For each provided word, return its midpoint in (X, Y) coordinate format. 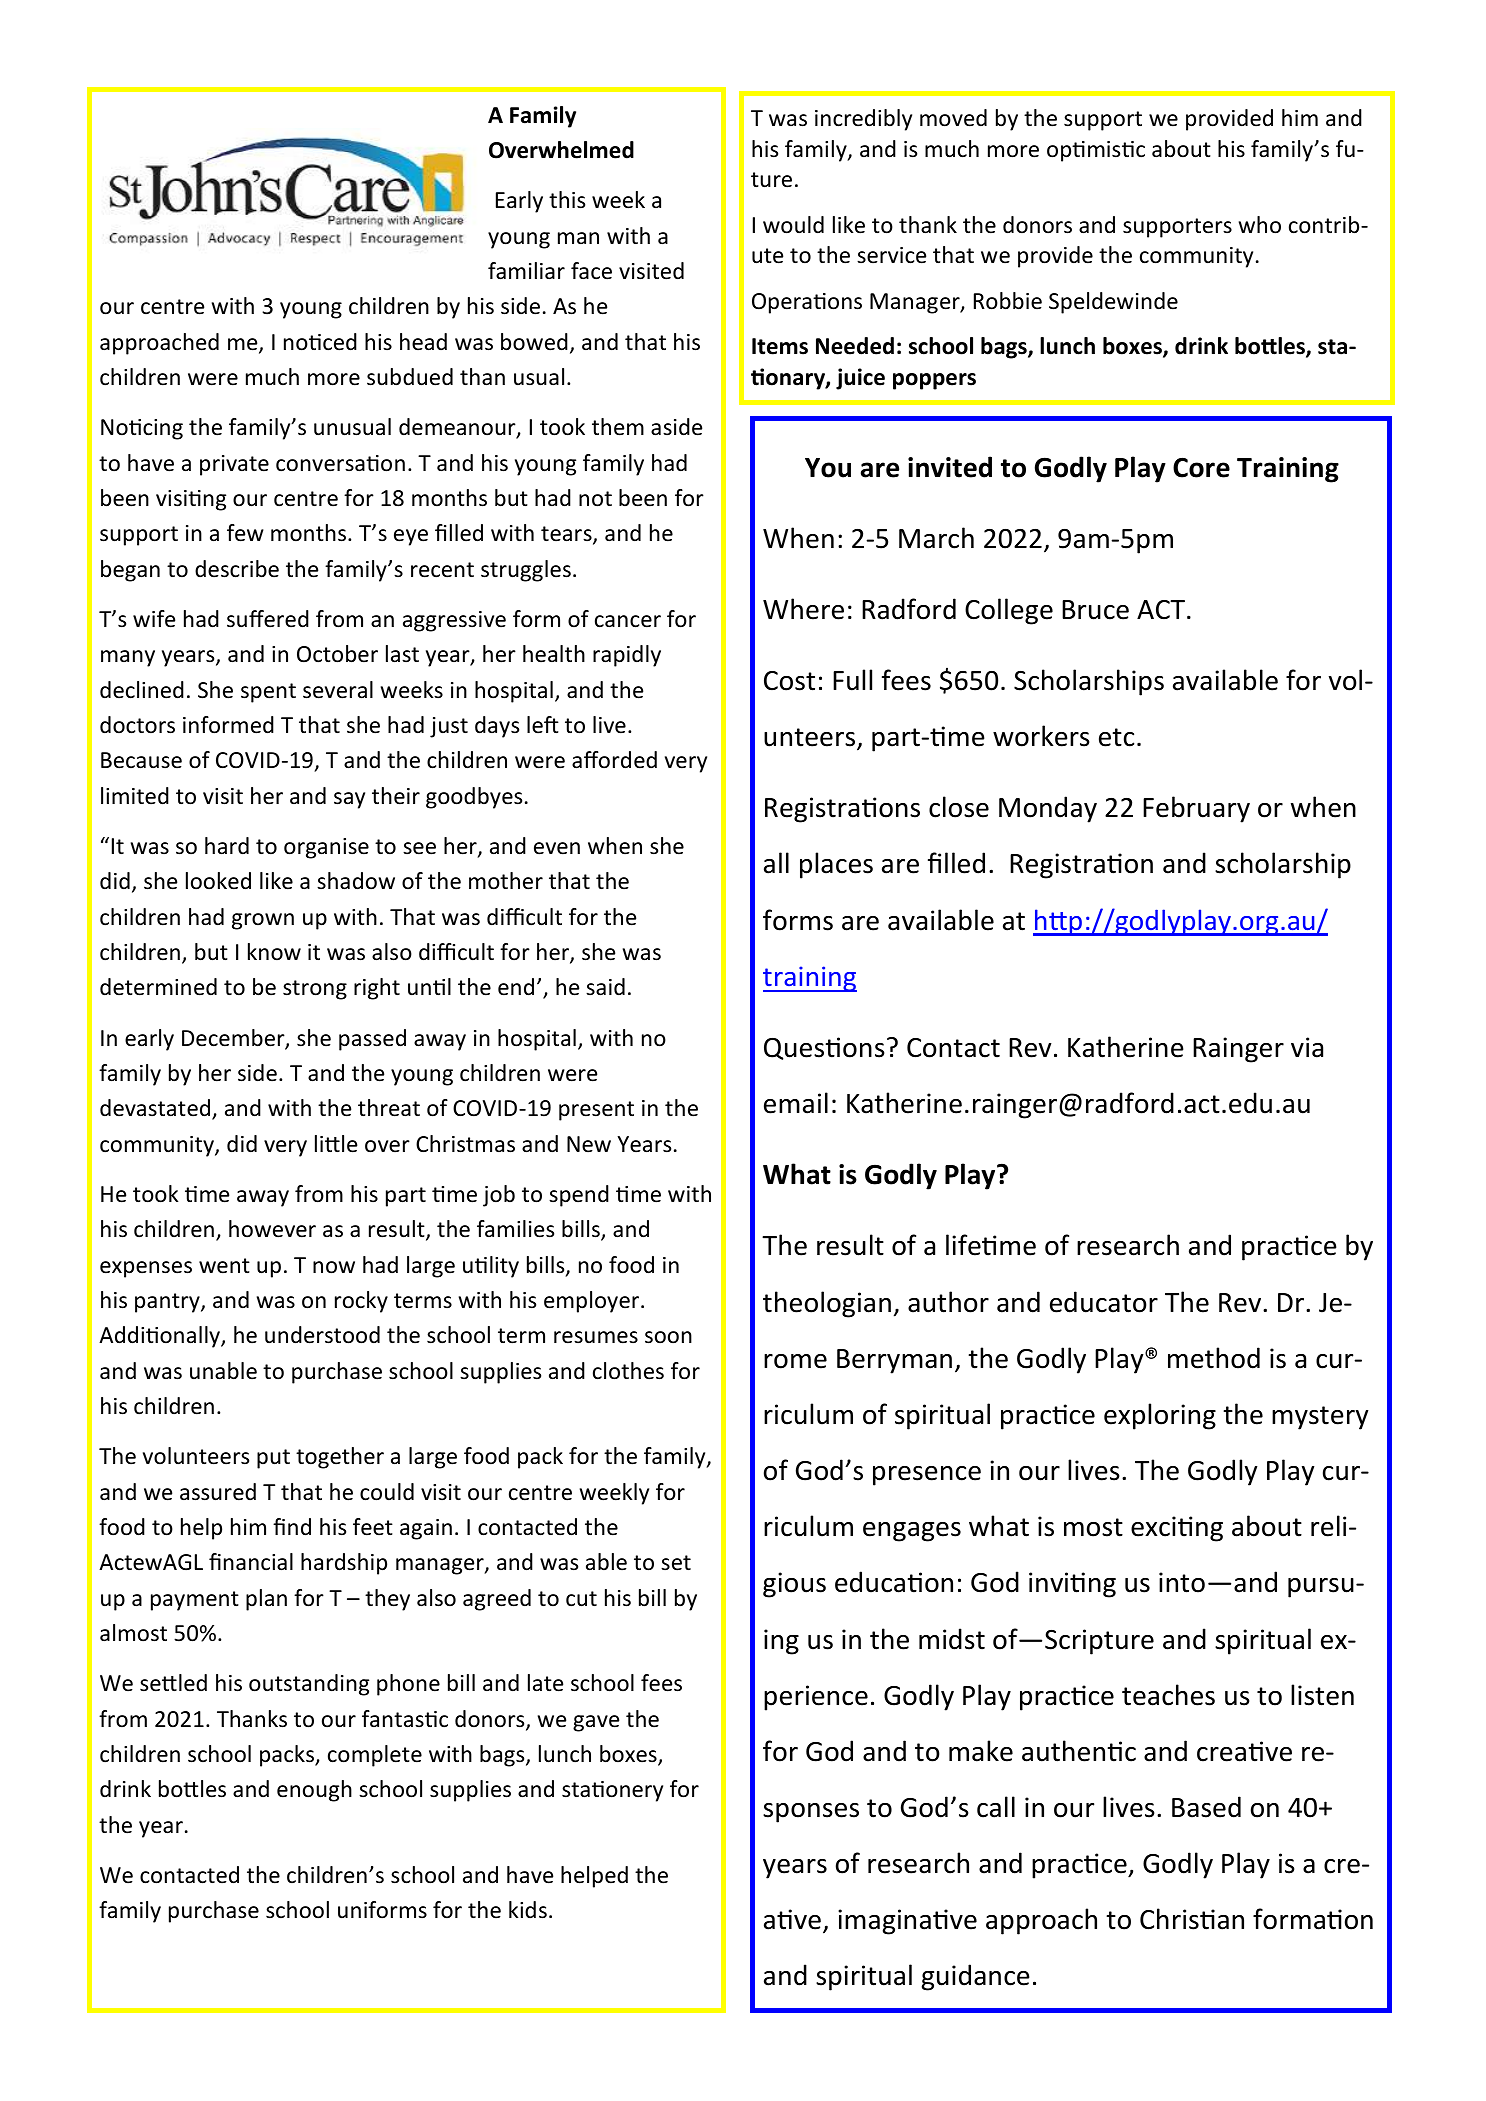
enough (314, 1791)
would (793, 225)
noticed (320, 342)
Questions (824, 1048)
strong (315, 990)
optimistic (1096, 151)
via (1307, 1047)
